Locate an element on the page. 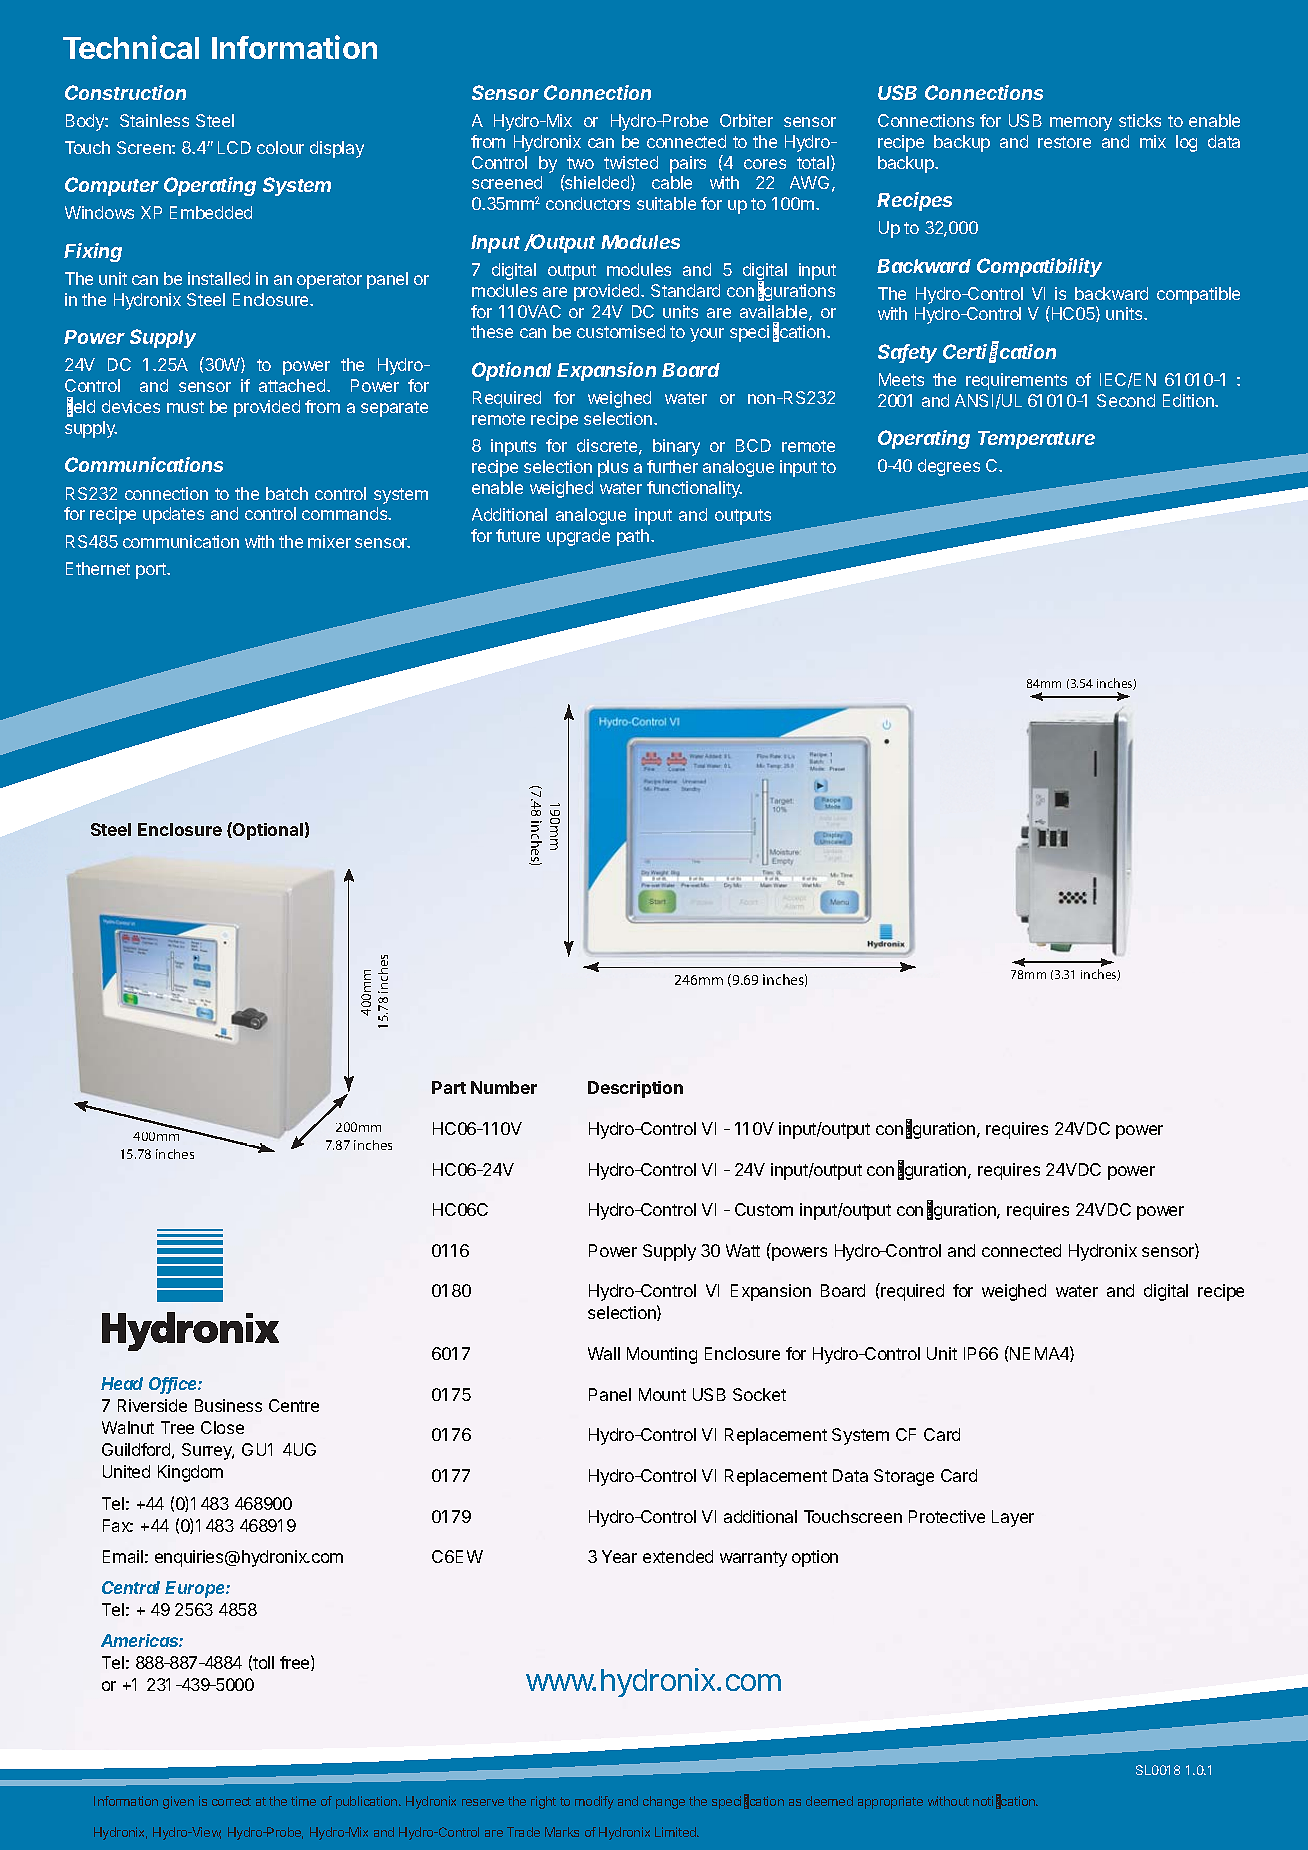 Image resolution: width=1308 pixels, height=1850 pixels. Watt is located at coordinates (743, 1250).
